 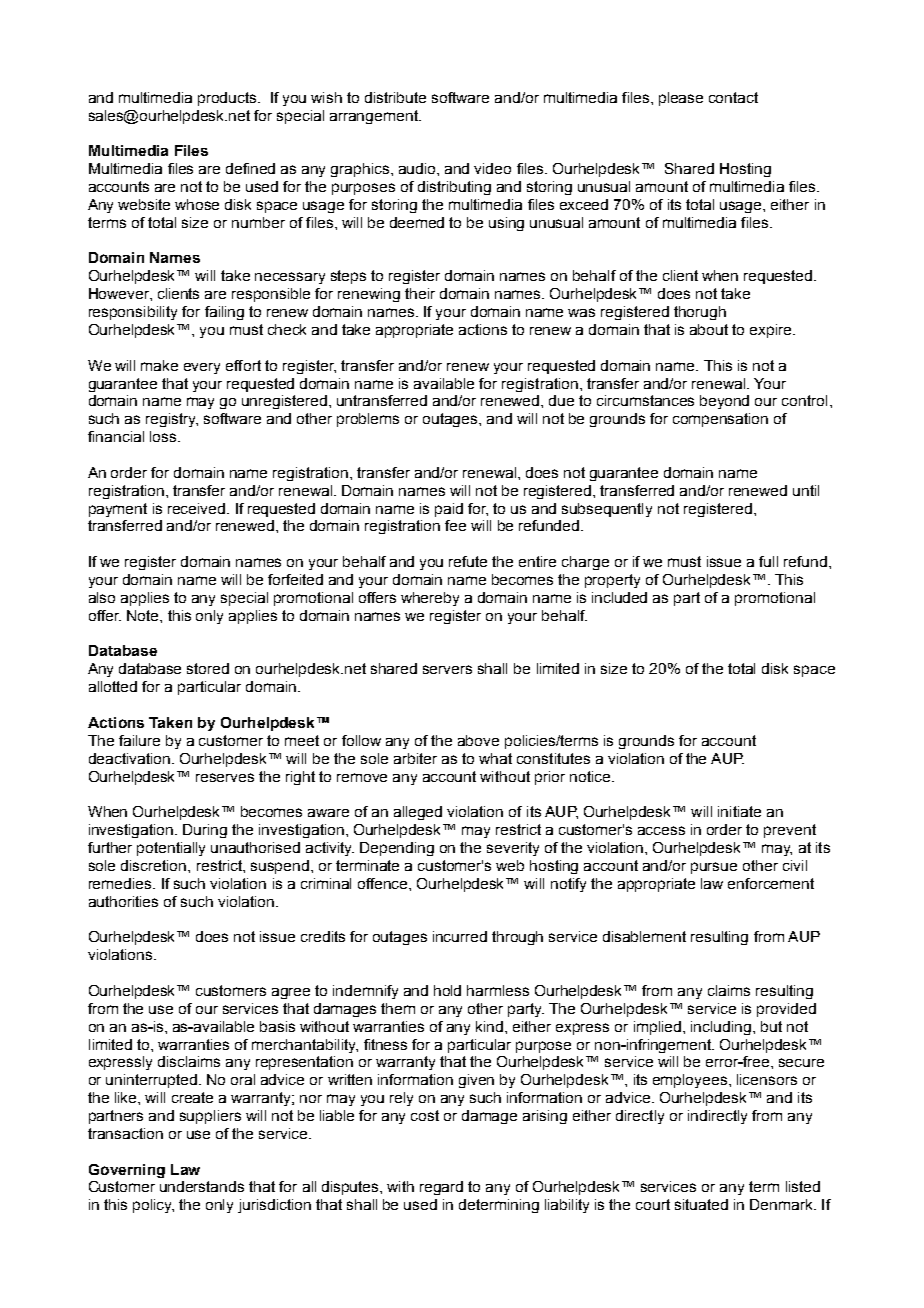 I want to click on products, so click(x=228, y=99).
